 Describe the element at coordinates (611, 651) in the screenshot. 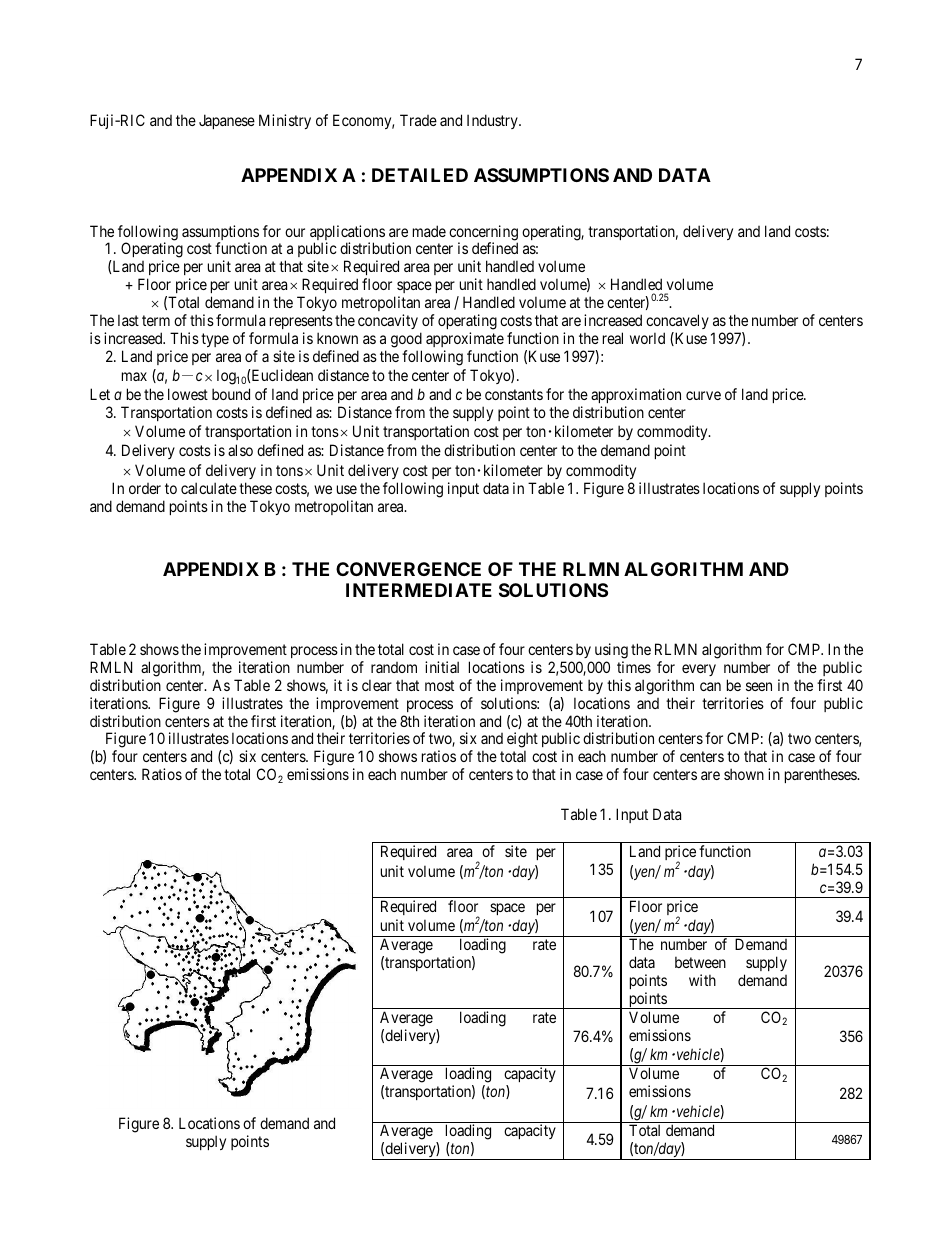

I see `using` at that location.
